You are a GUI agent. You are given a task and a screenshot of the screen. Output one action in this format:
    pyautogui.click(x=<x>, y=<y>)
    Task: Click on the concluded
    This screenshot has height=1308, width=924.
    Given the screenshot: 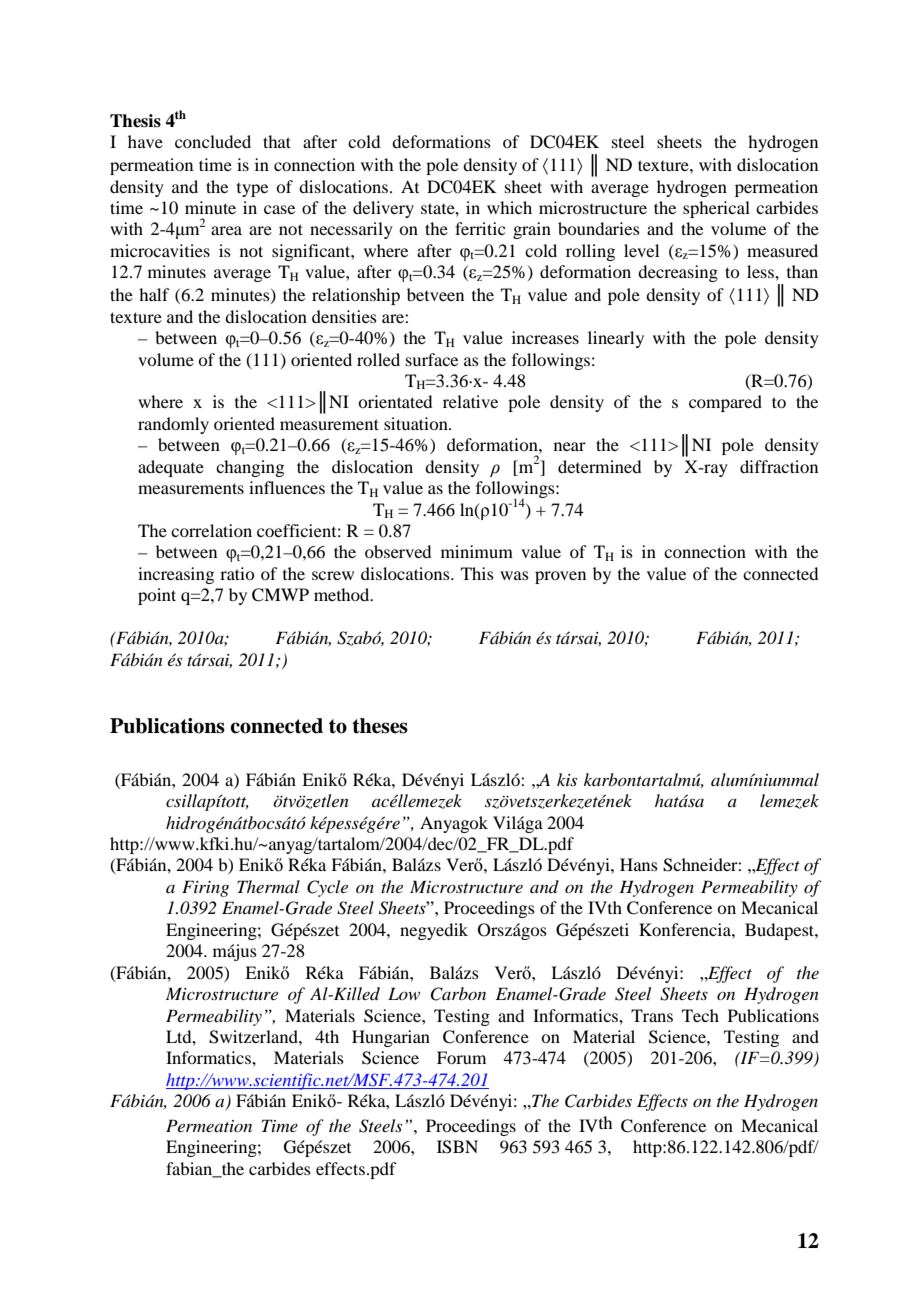 What is the action you would take?
    pyautogui.click(x=213, y=141)
